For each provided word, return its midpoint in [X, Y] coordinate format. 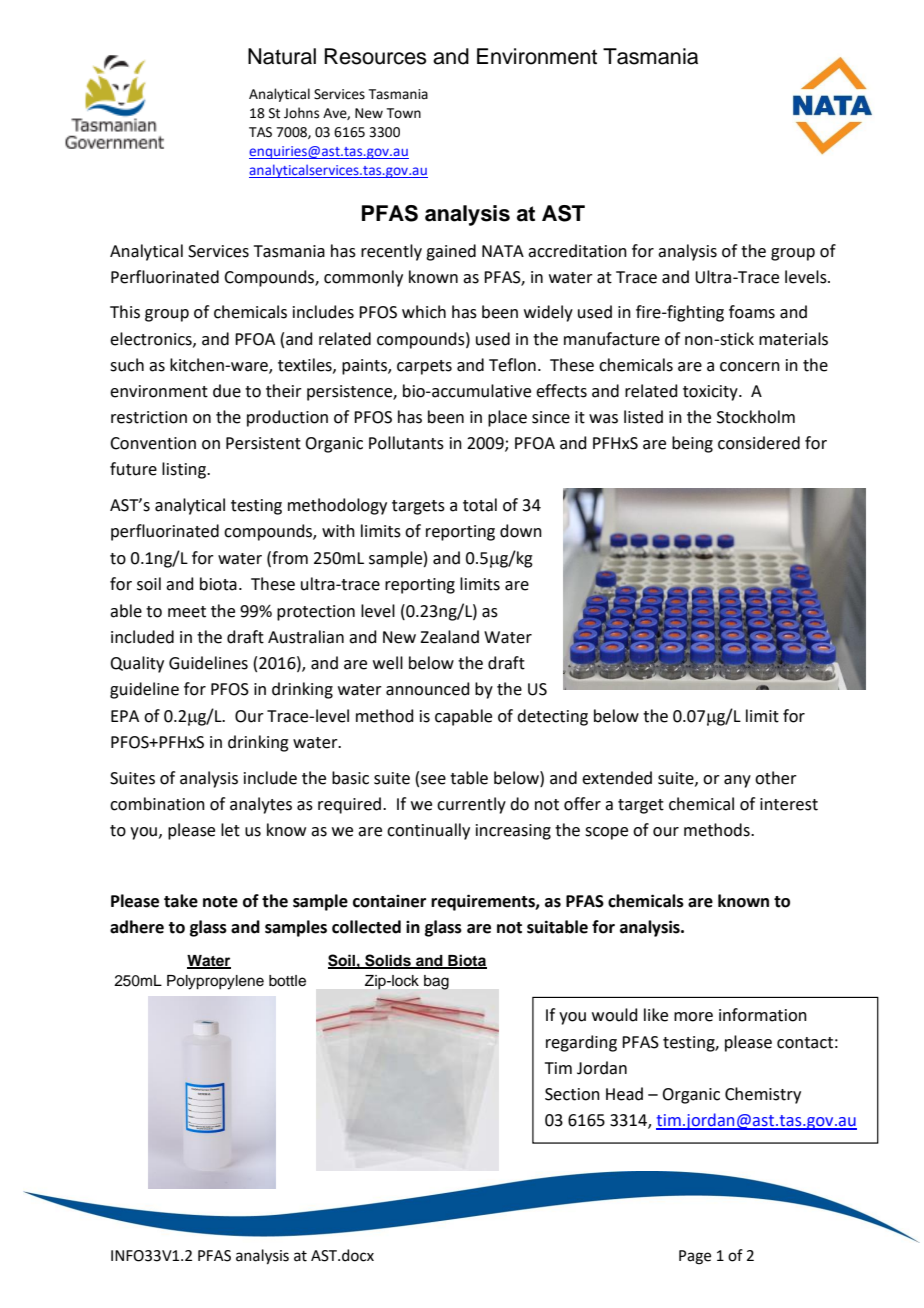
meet [187, 612]
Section [572, 1094]
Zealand [449, 637]
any [737, 781]
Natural [282, 56]
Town [404, 113]
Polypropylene [215, 982]
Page [695, 1257]
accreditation [577, 251]
